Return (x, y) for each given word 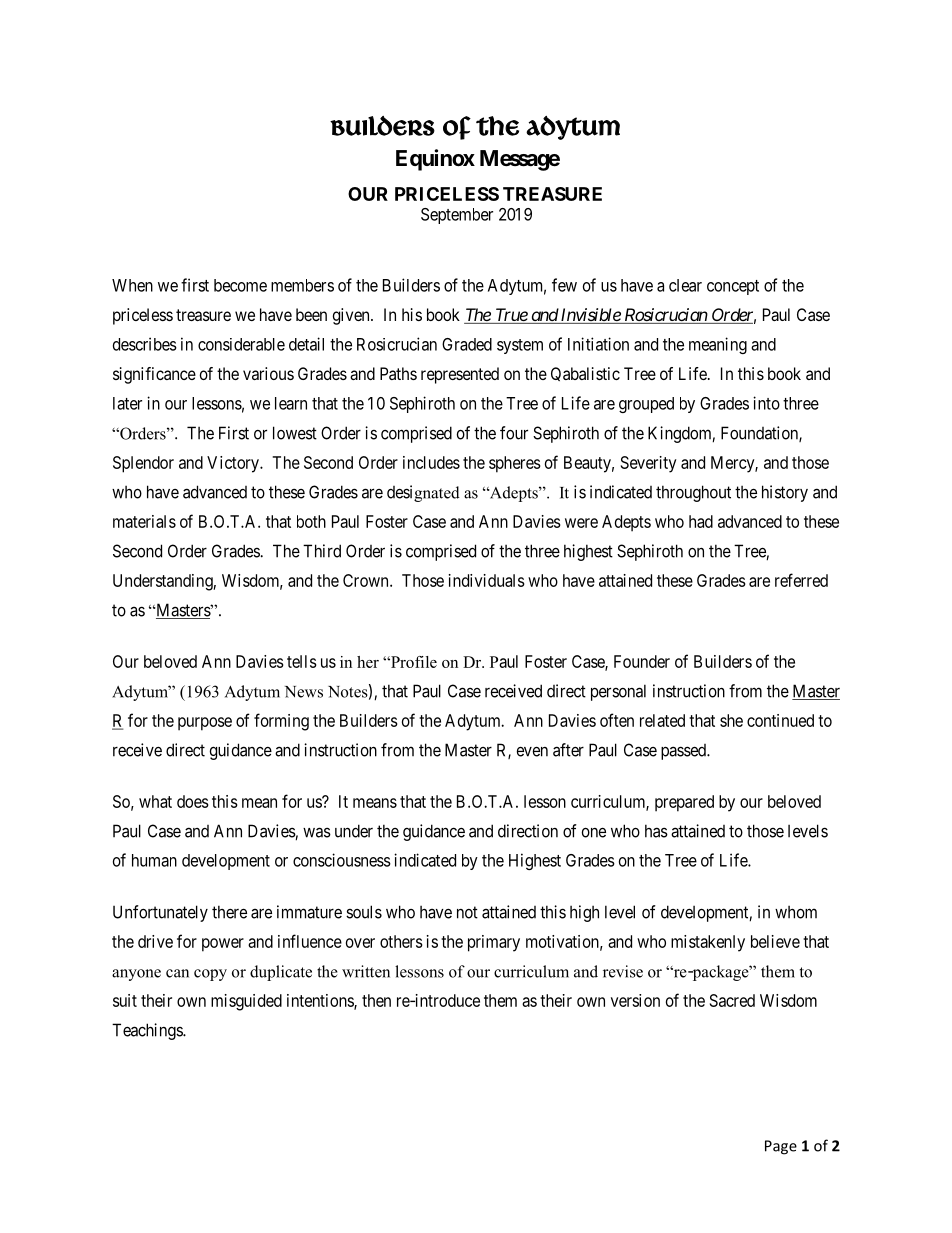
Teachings (148, 1031)
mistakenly (708, 943)
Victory (234, 464)
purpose (205, 724)
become (240, 285)
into (766, 403)
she (731, 720)
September (457, 216)
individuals (487, 580)
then (376, 1000)
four (514, 433)
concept (733, 287)
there (229, 912)
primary (494, 943)
